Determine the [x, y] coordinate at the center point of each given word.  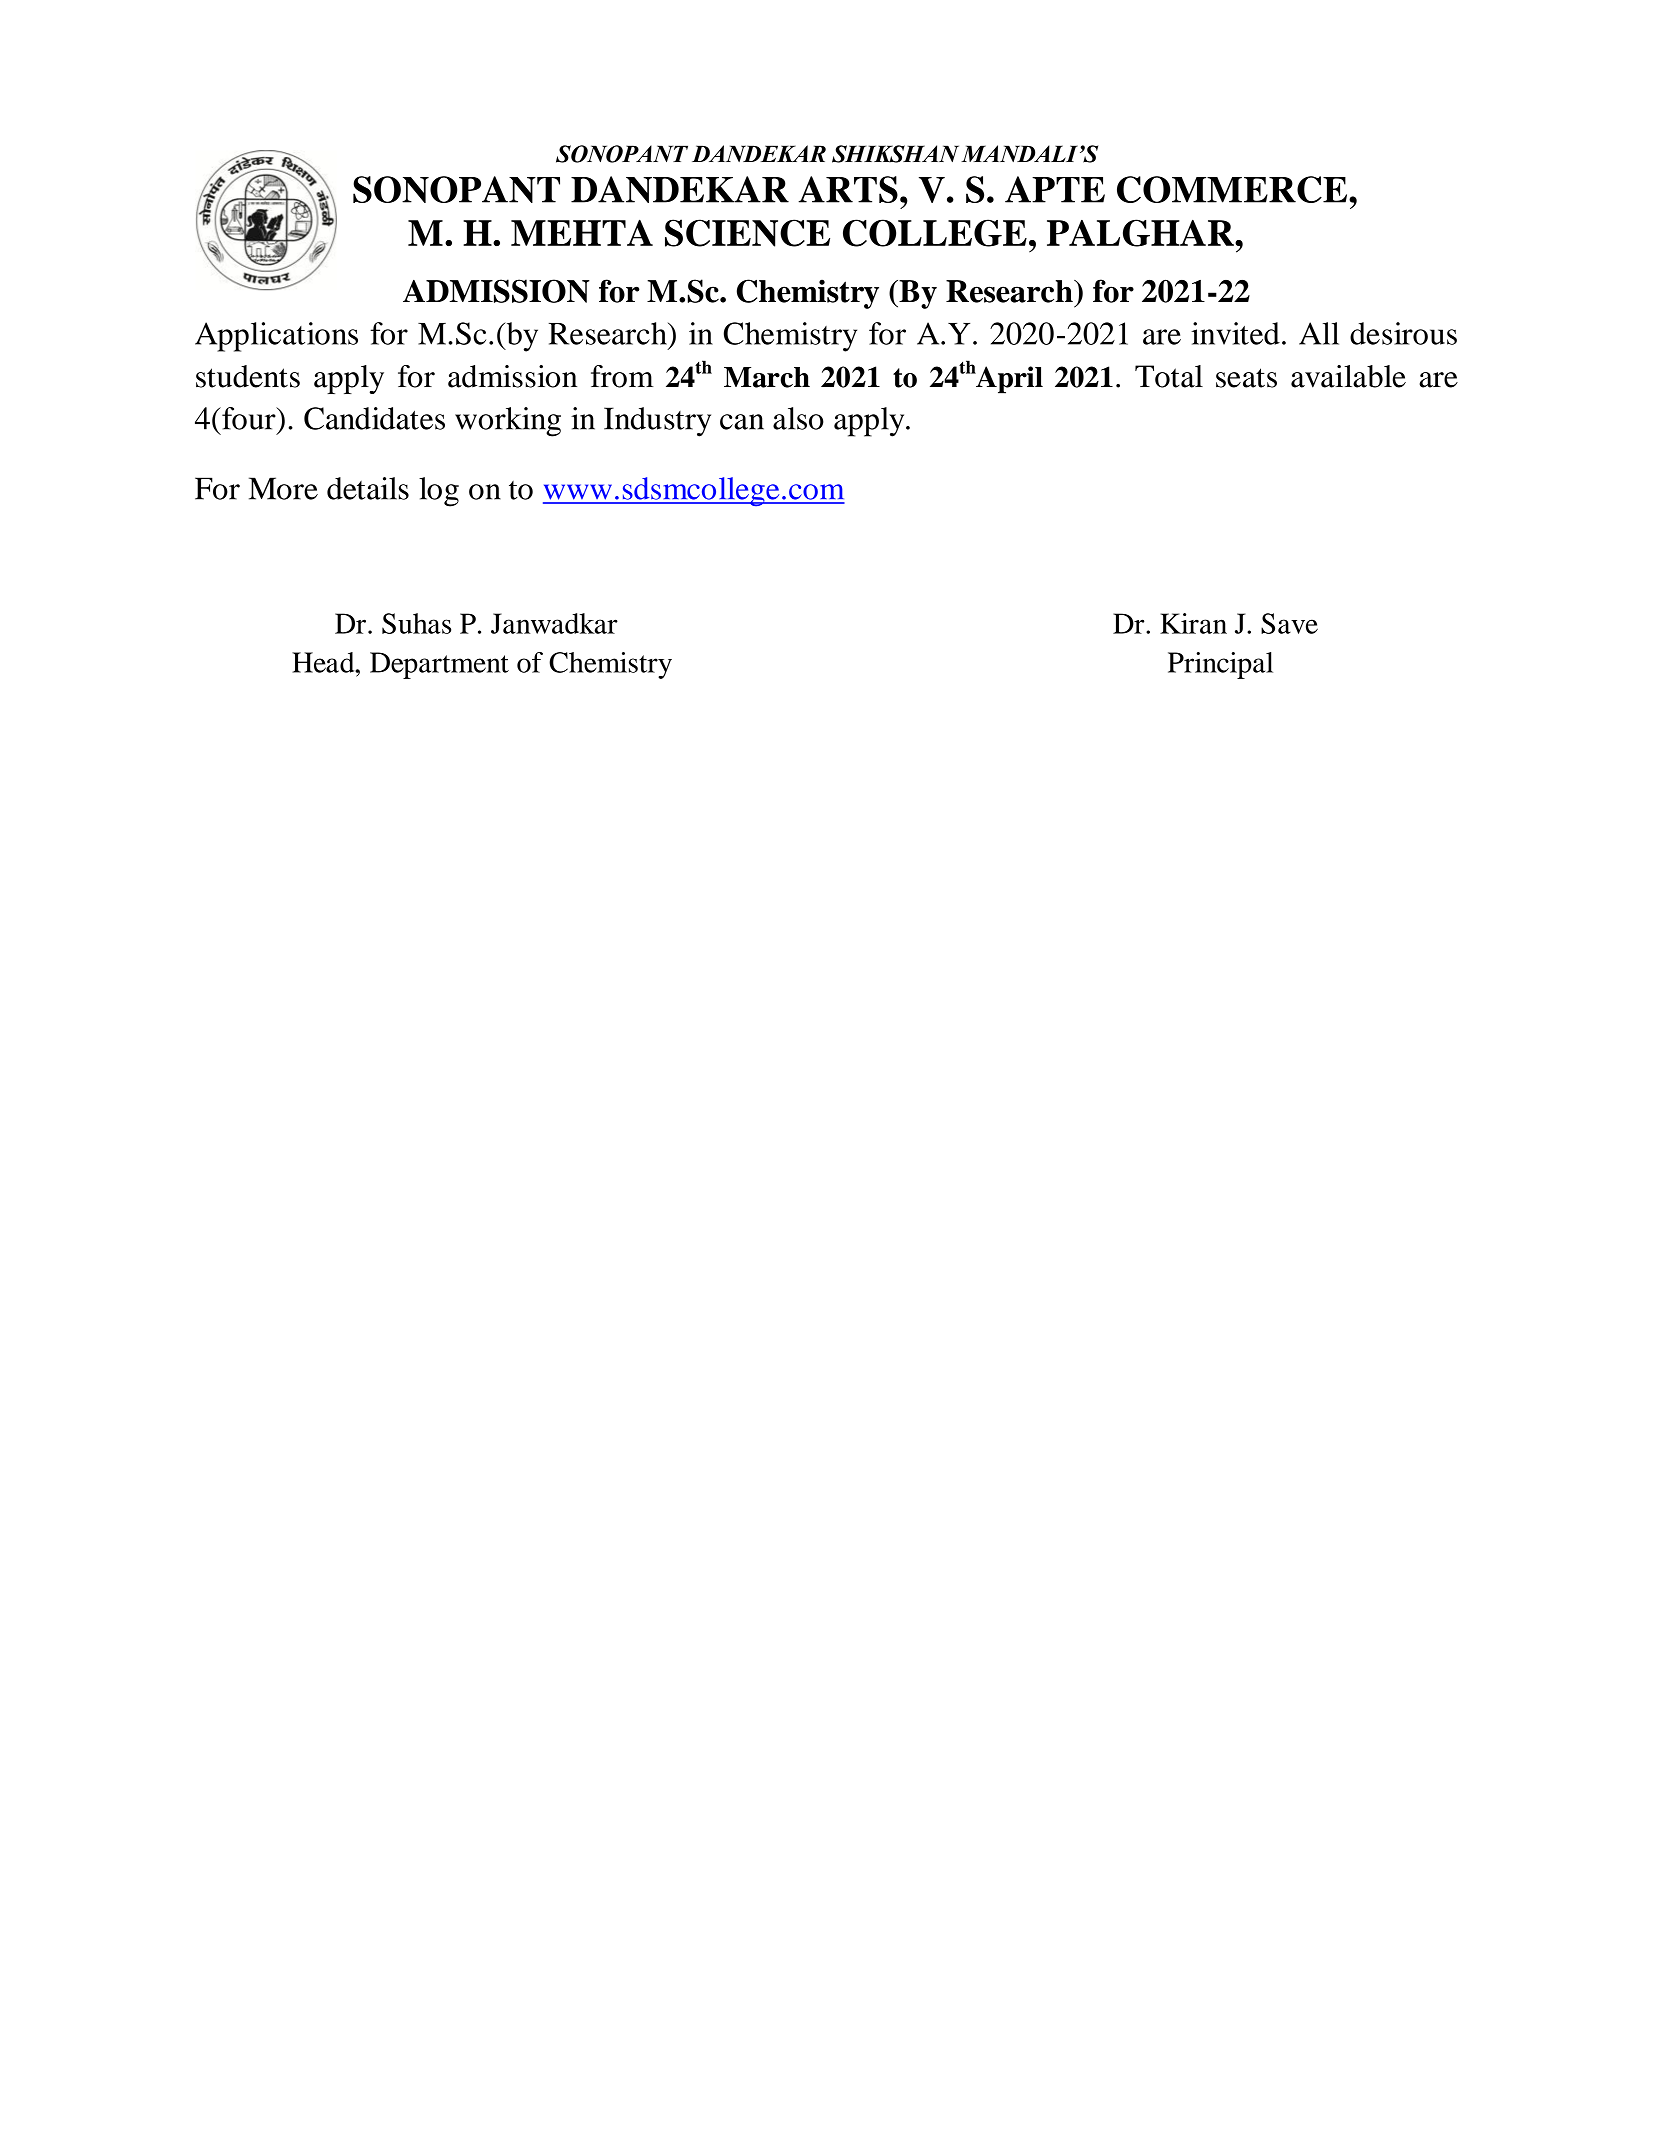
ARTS [848, 189]
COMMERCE [1233, 189]
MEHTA [582, 232]
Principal [1220, 665]
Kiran [1193, 623]
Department [439, 665]
